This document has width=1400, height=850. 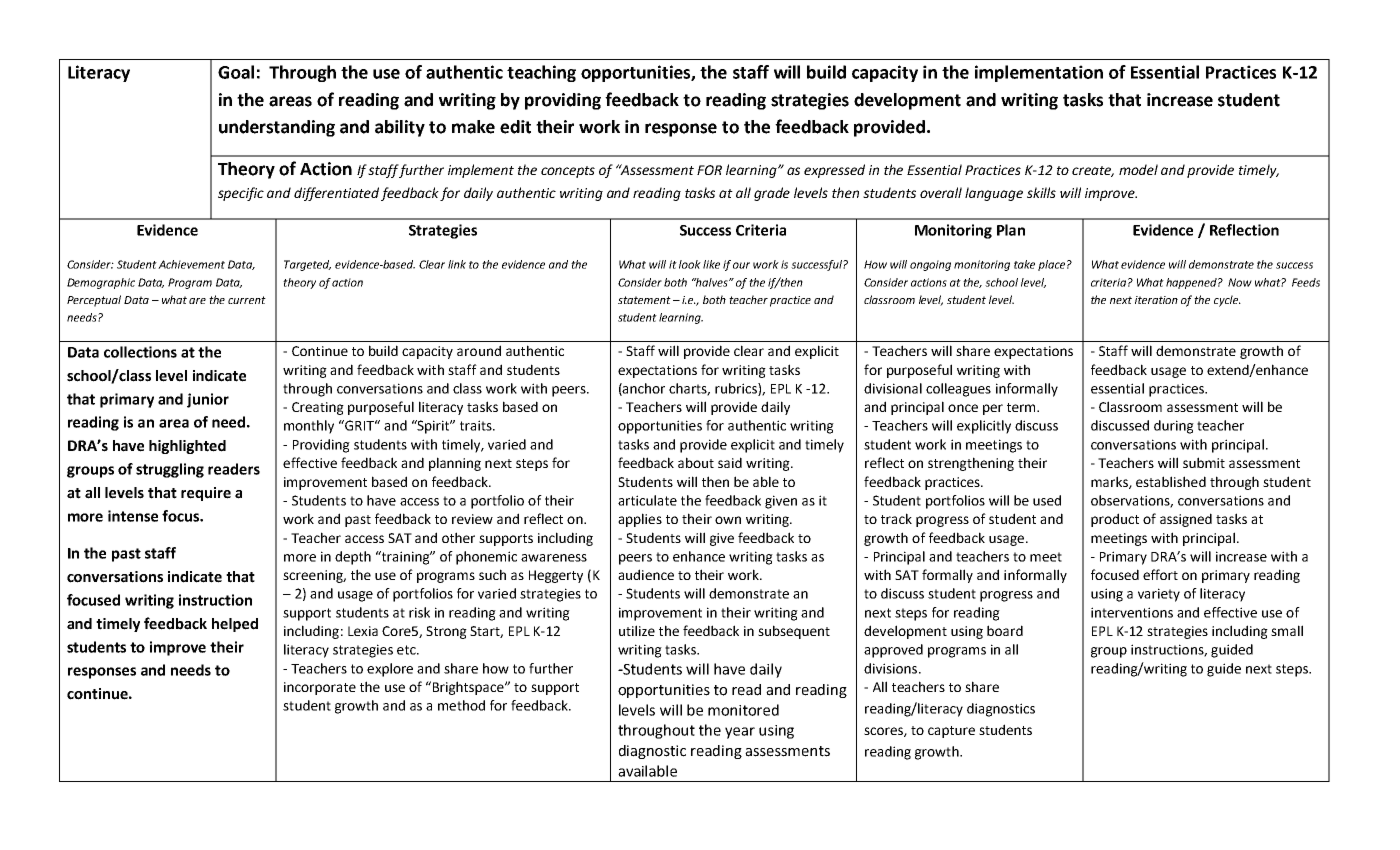 I want to click on effort, so click(x=1160, y=574).
